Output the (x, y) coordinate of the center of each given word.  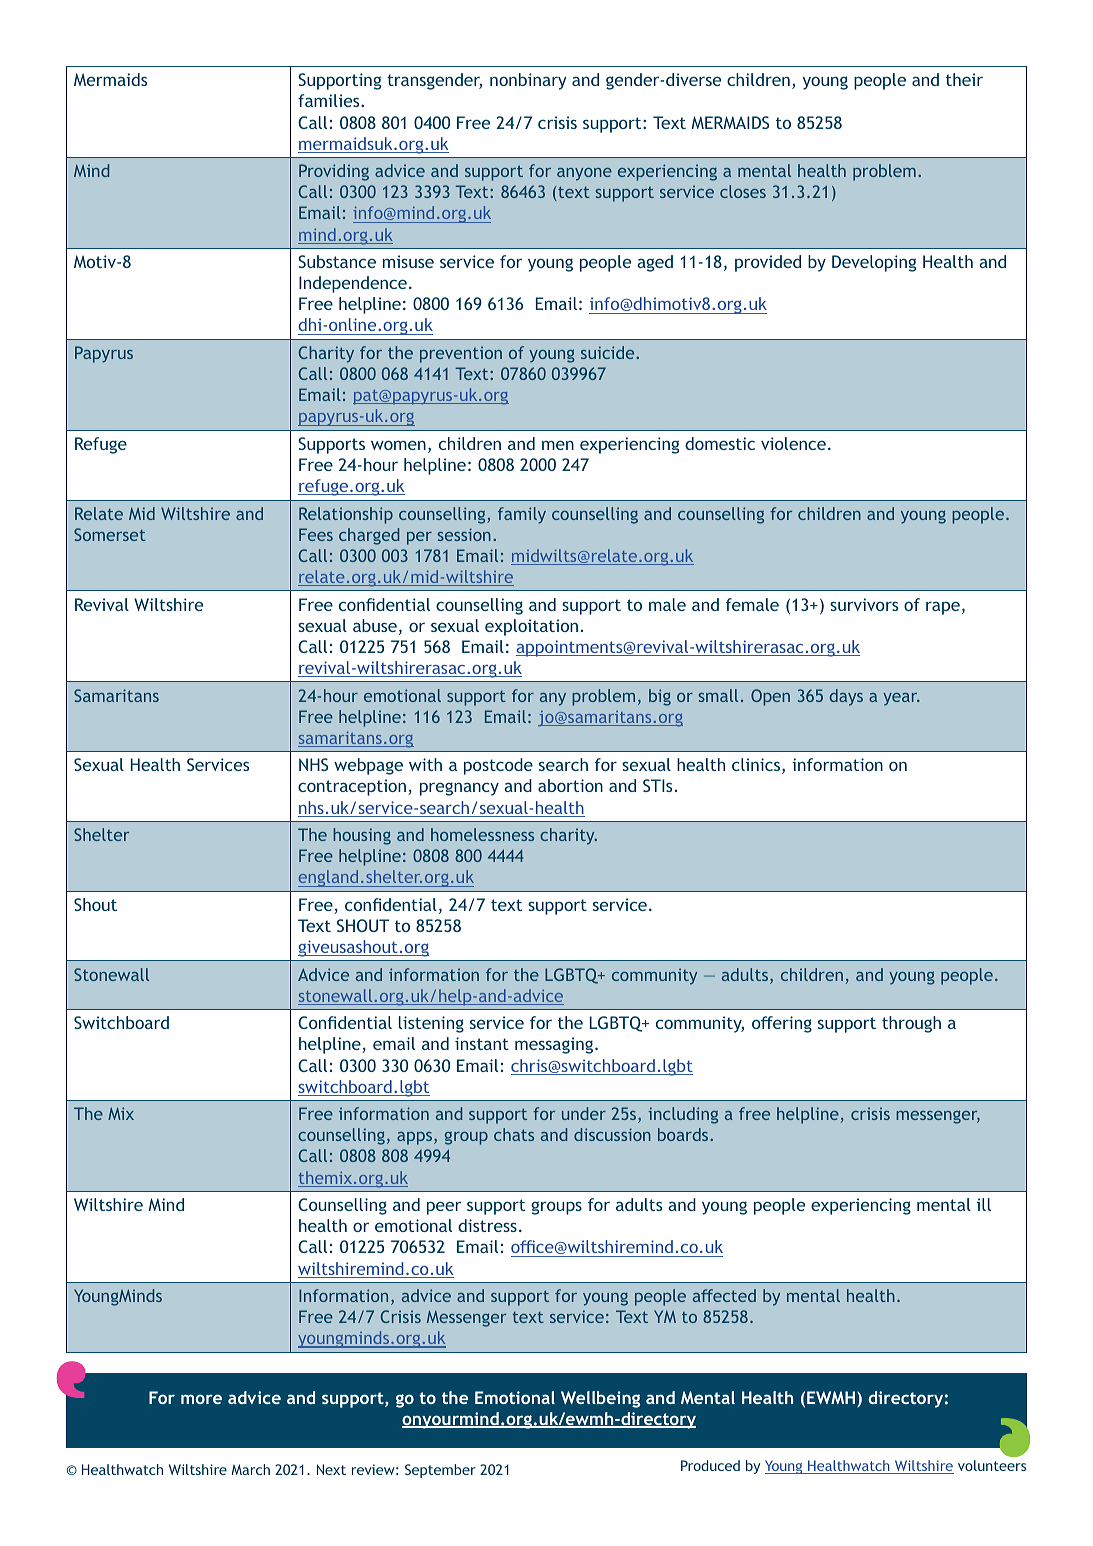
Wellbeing (600, 1399)
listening (431, 1024)
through (911, 1024)
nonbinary (528, 81)
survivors (864, 604)
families (330, 100)
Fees (316, 534)
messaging (555, 1045)
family (522, 515)
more (201, 1399)
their (964, 79)
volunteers (992, 1465)
